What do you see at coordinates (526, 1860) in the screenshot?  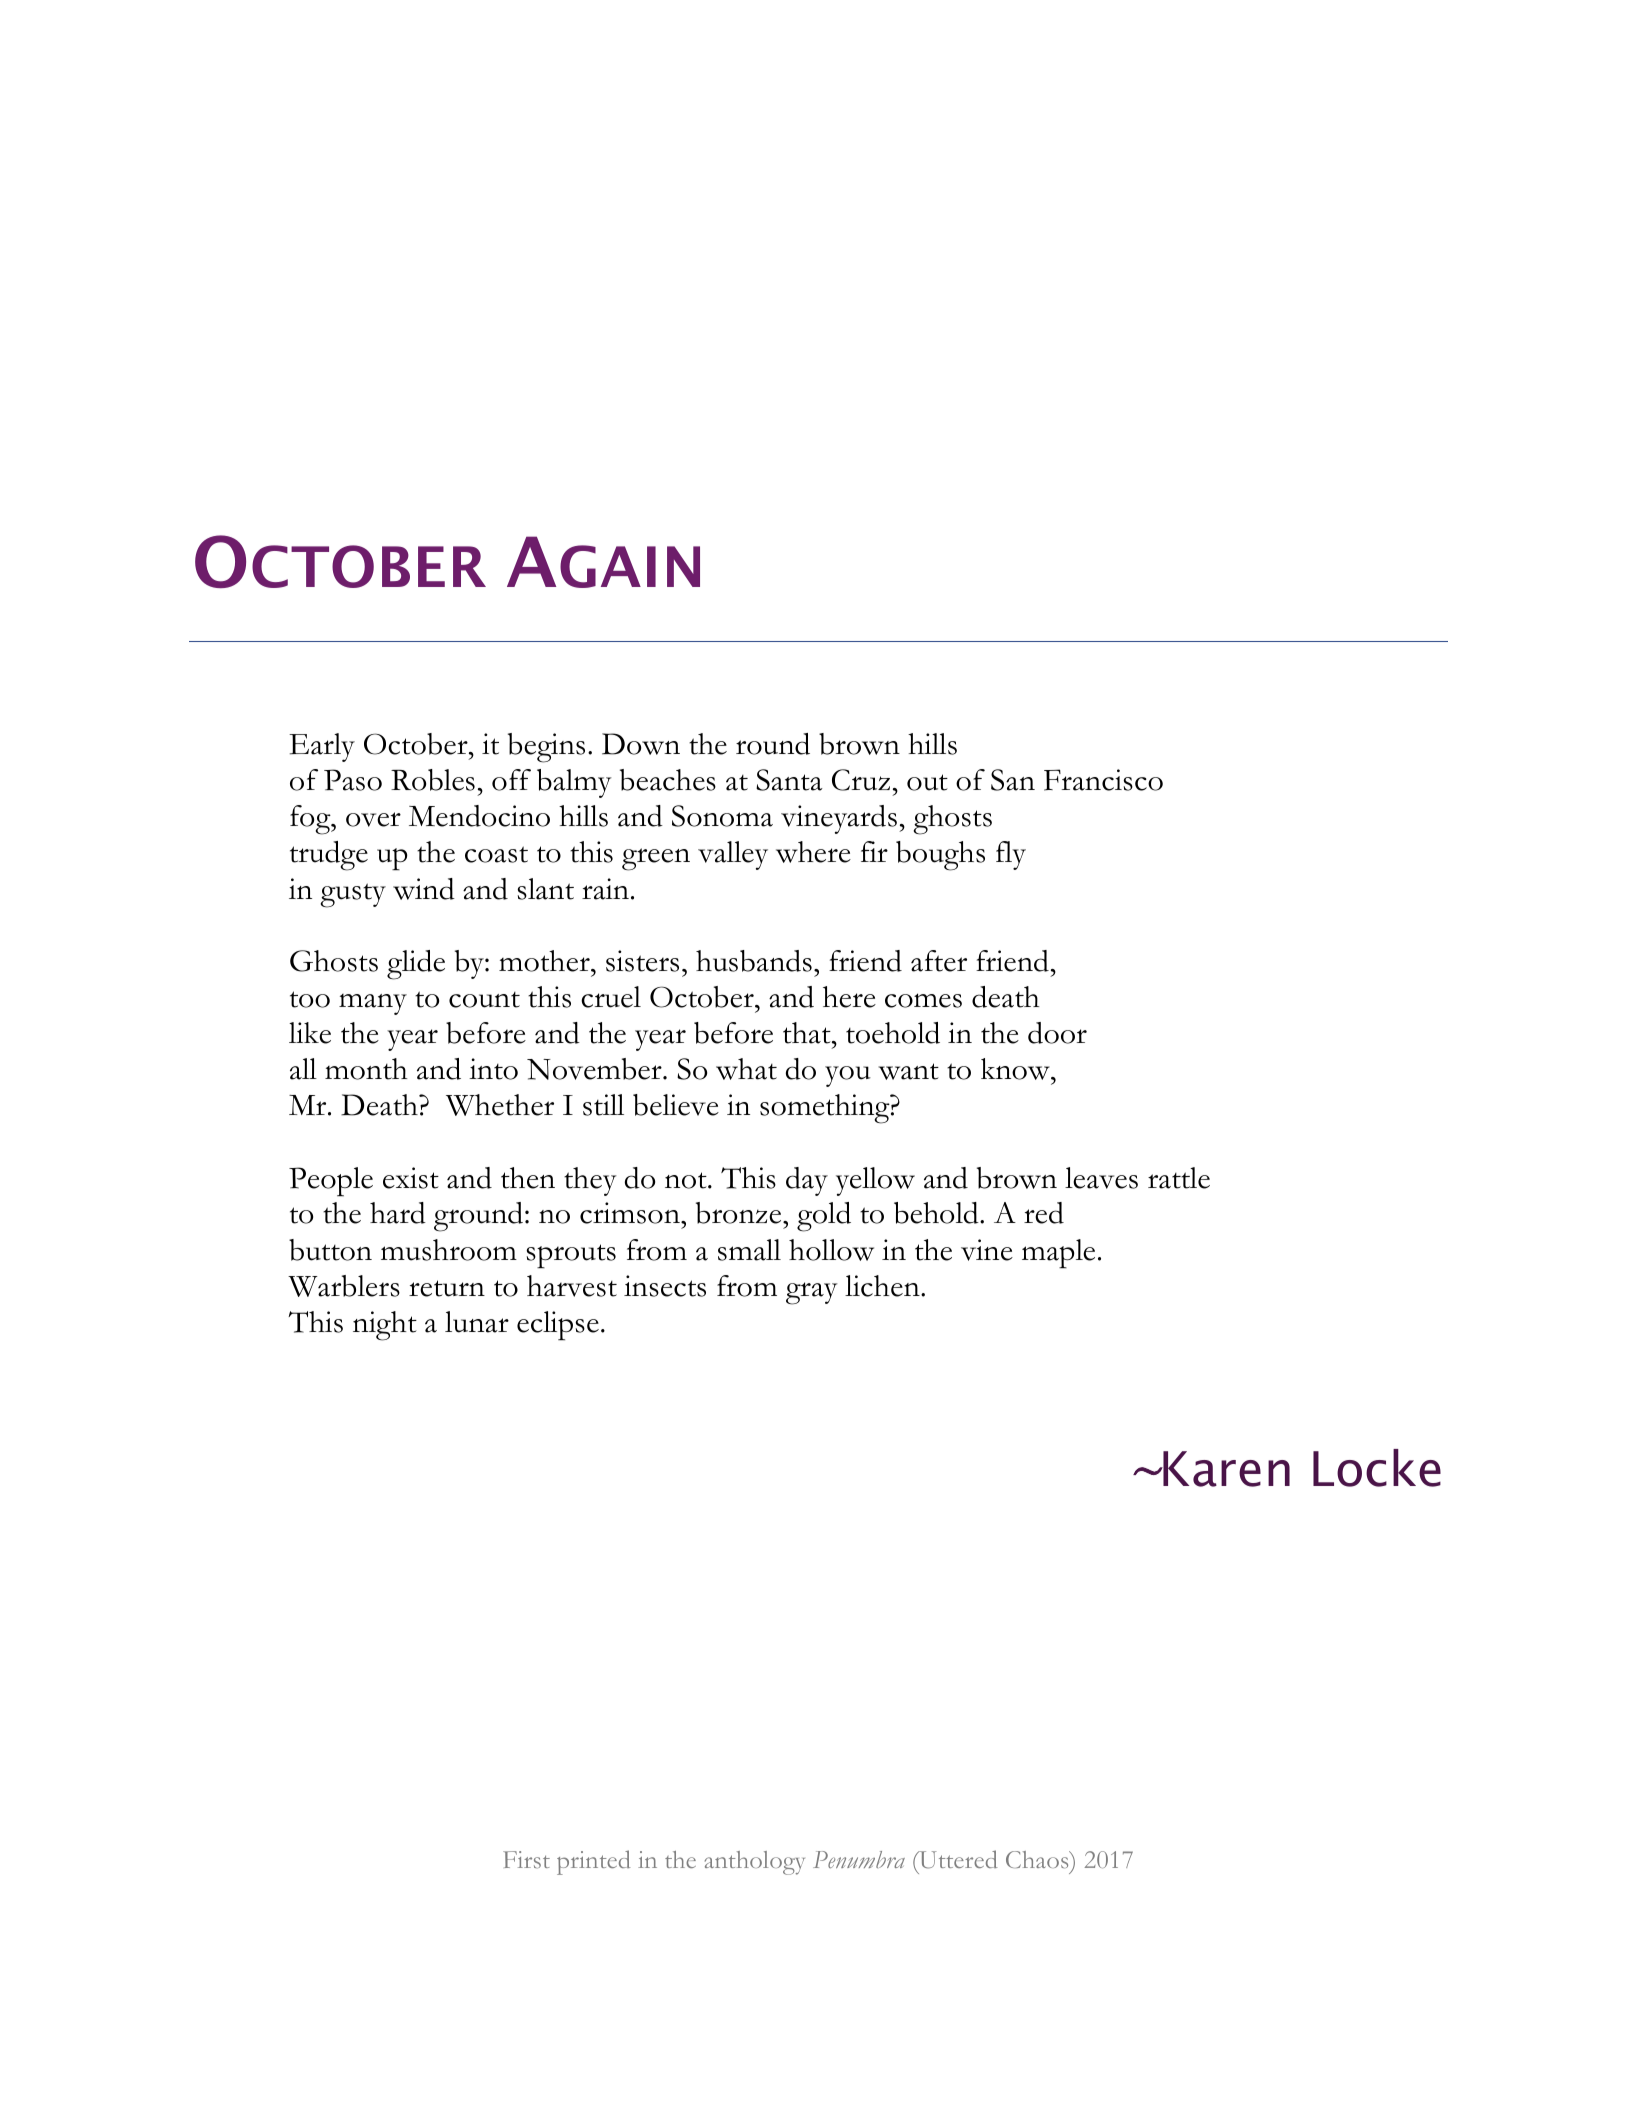 I see `First` at bounding box center [526, 1860].
